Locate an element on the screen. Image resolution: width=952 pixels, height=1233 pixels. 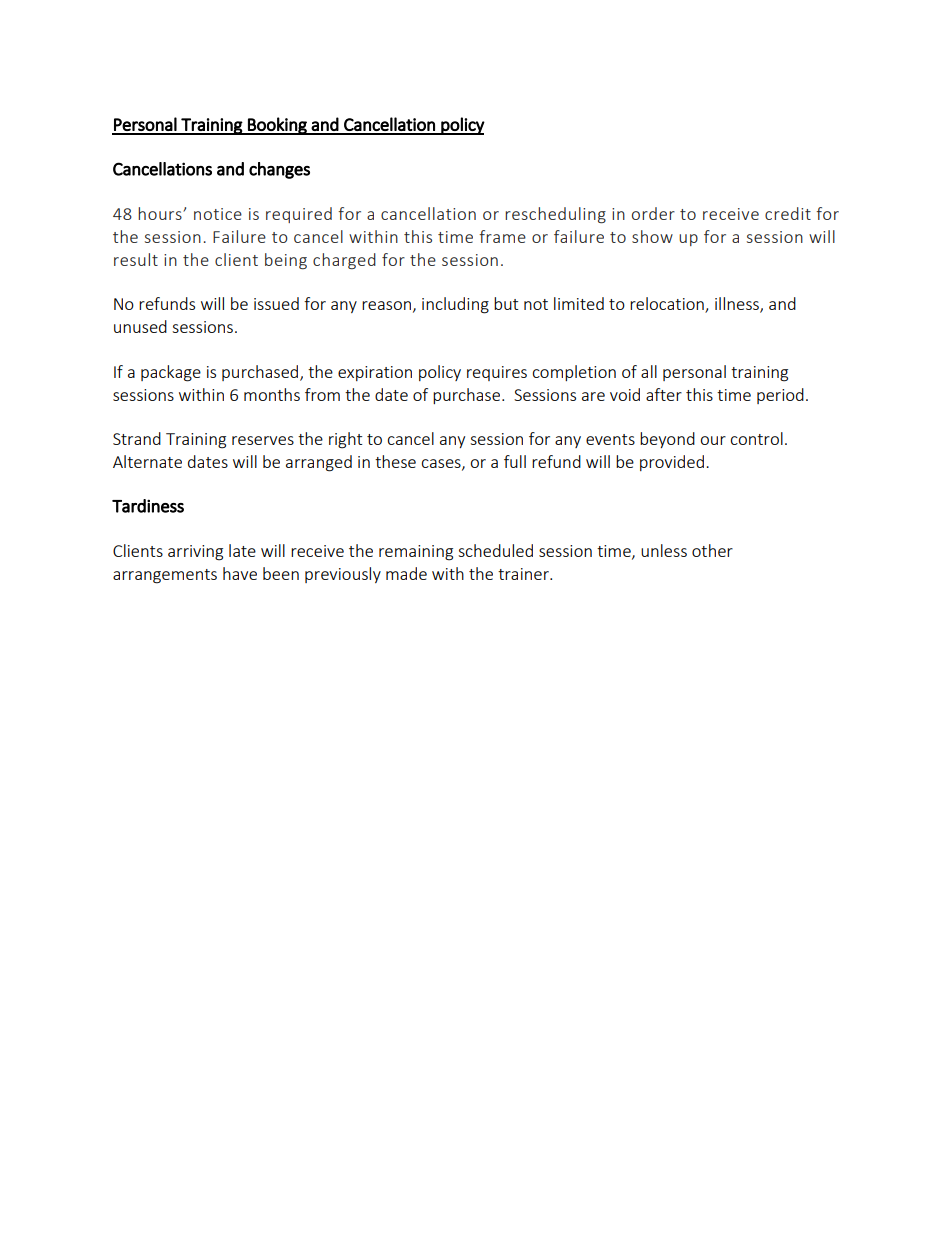
arriving is located at coordinates (195, 553).
